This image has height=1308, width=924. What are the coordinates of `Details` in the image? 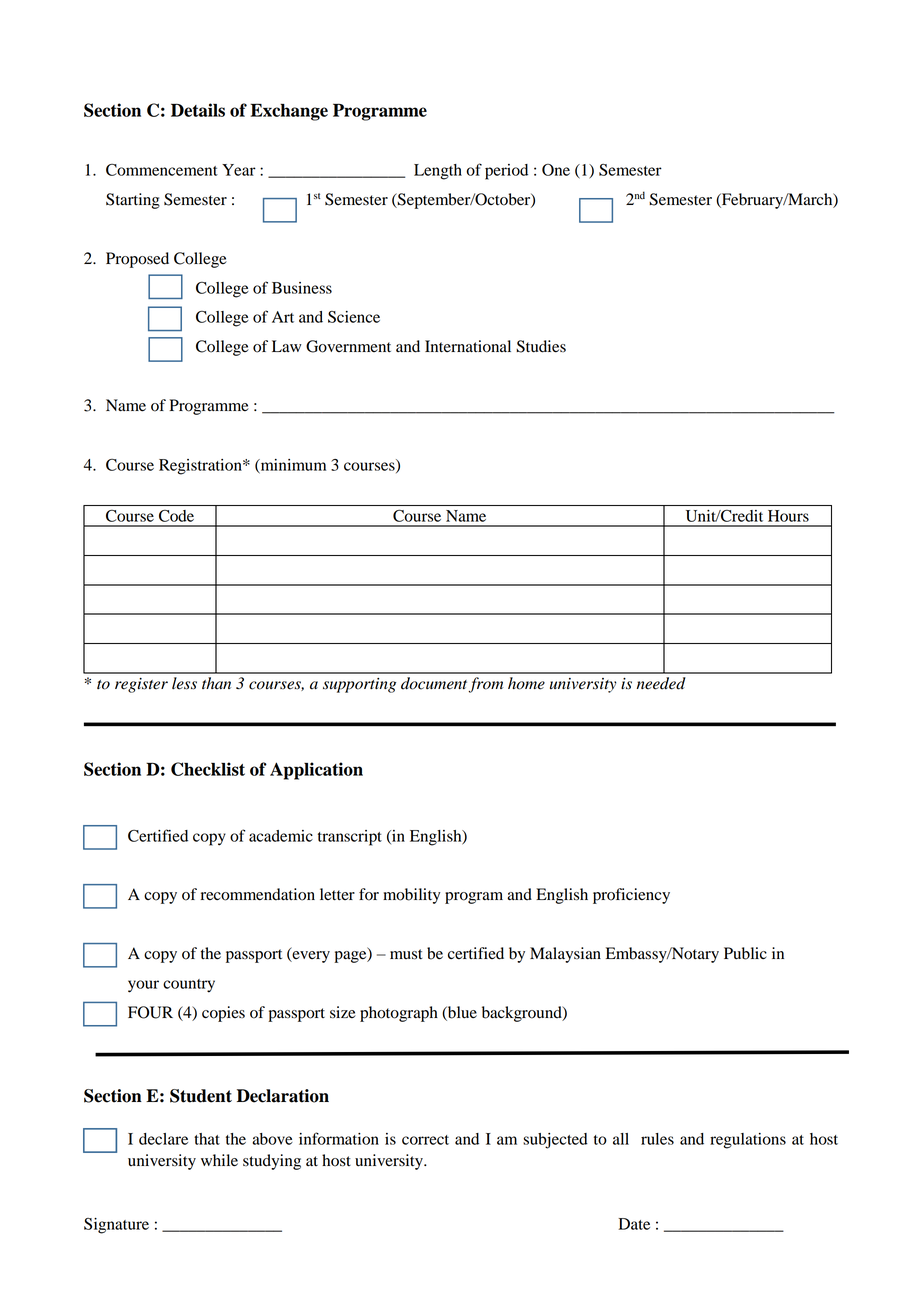 It's located at (198, 110).
